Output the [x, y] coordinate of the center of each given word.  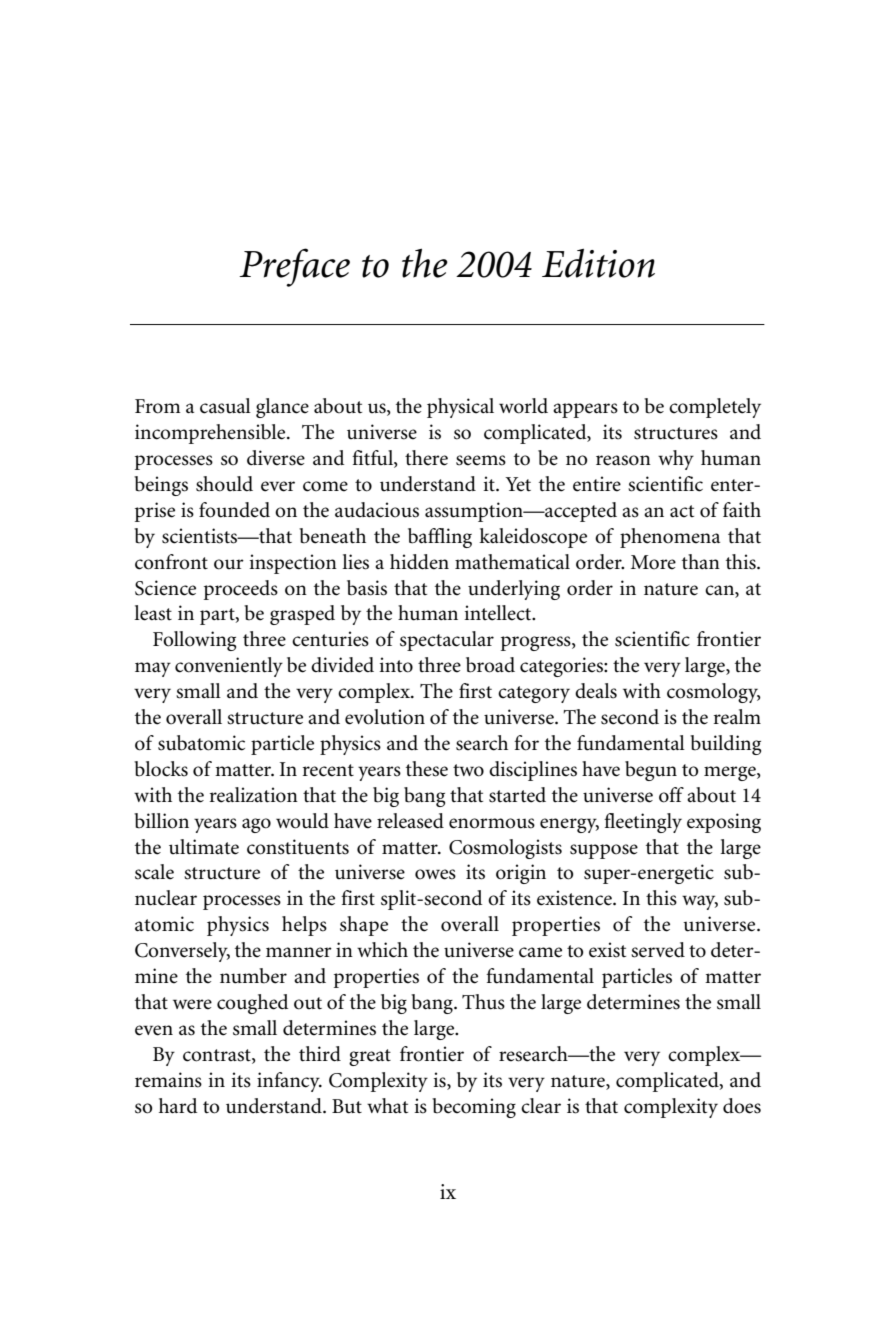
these [427, 769]
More [653, 562]
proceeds [241, 590]
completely [715, 408]
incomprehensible [211, 434]
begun [651, 771]
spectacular [447, 641]
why [676, 460]
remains [168, 1080]
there [426, 458]
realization [254, 795]
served [658, 950]
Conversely [182, 952]
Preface [294, 267]
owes [435, 874]
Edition [598, 263]
